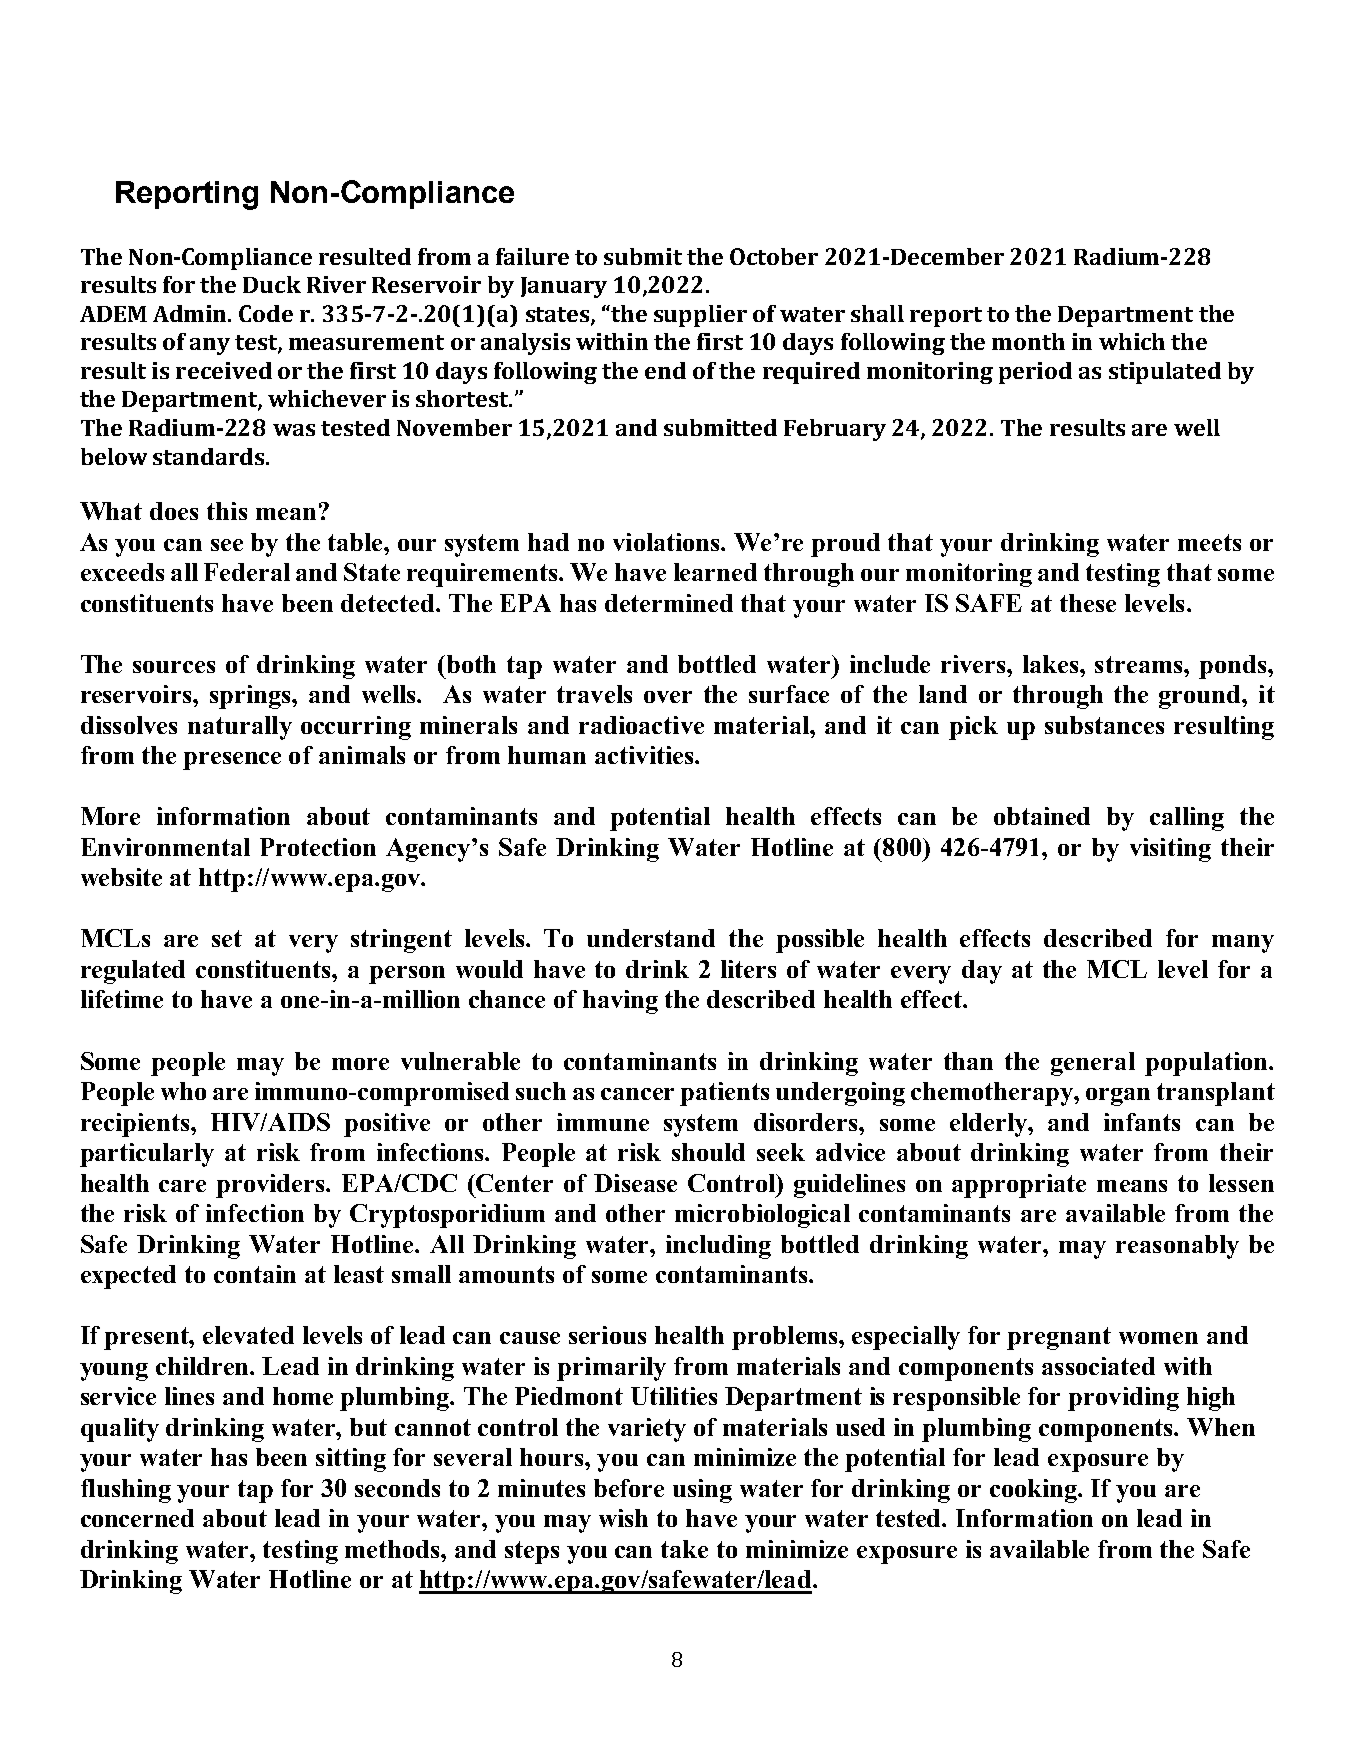 The width and height of the image is (1354, 1752). I want to click on concerned, so click(137, 1518).
